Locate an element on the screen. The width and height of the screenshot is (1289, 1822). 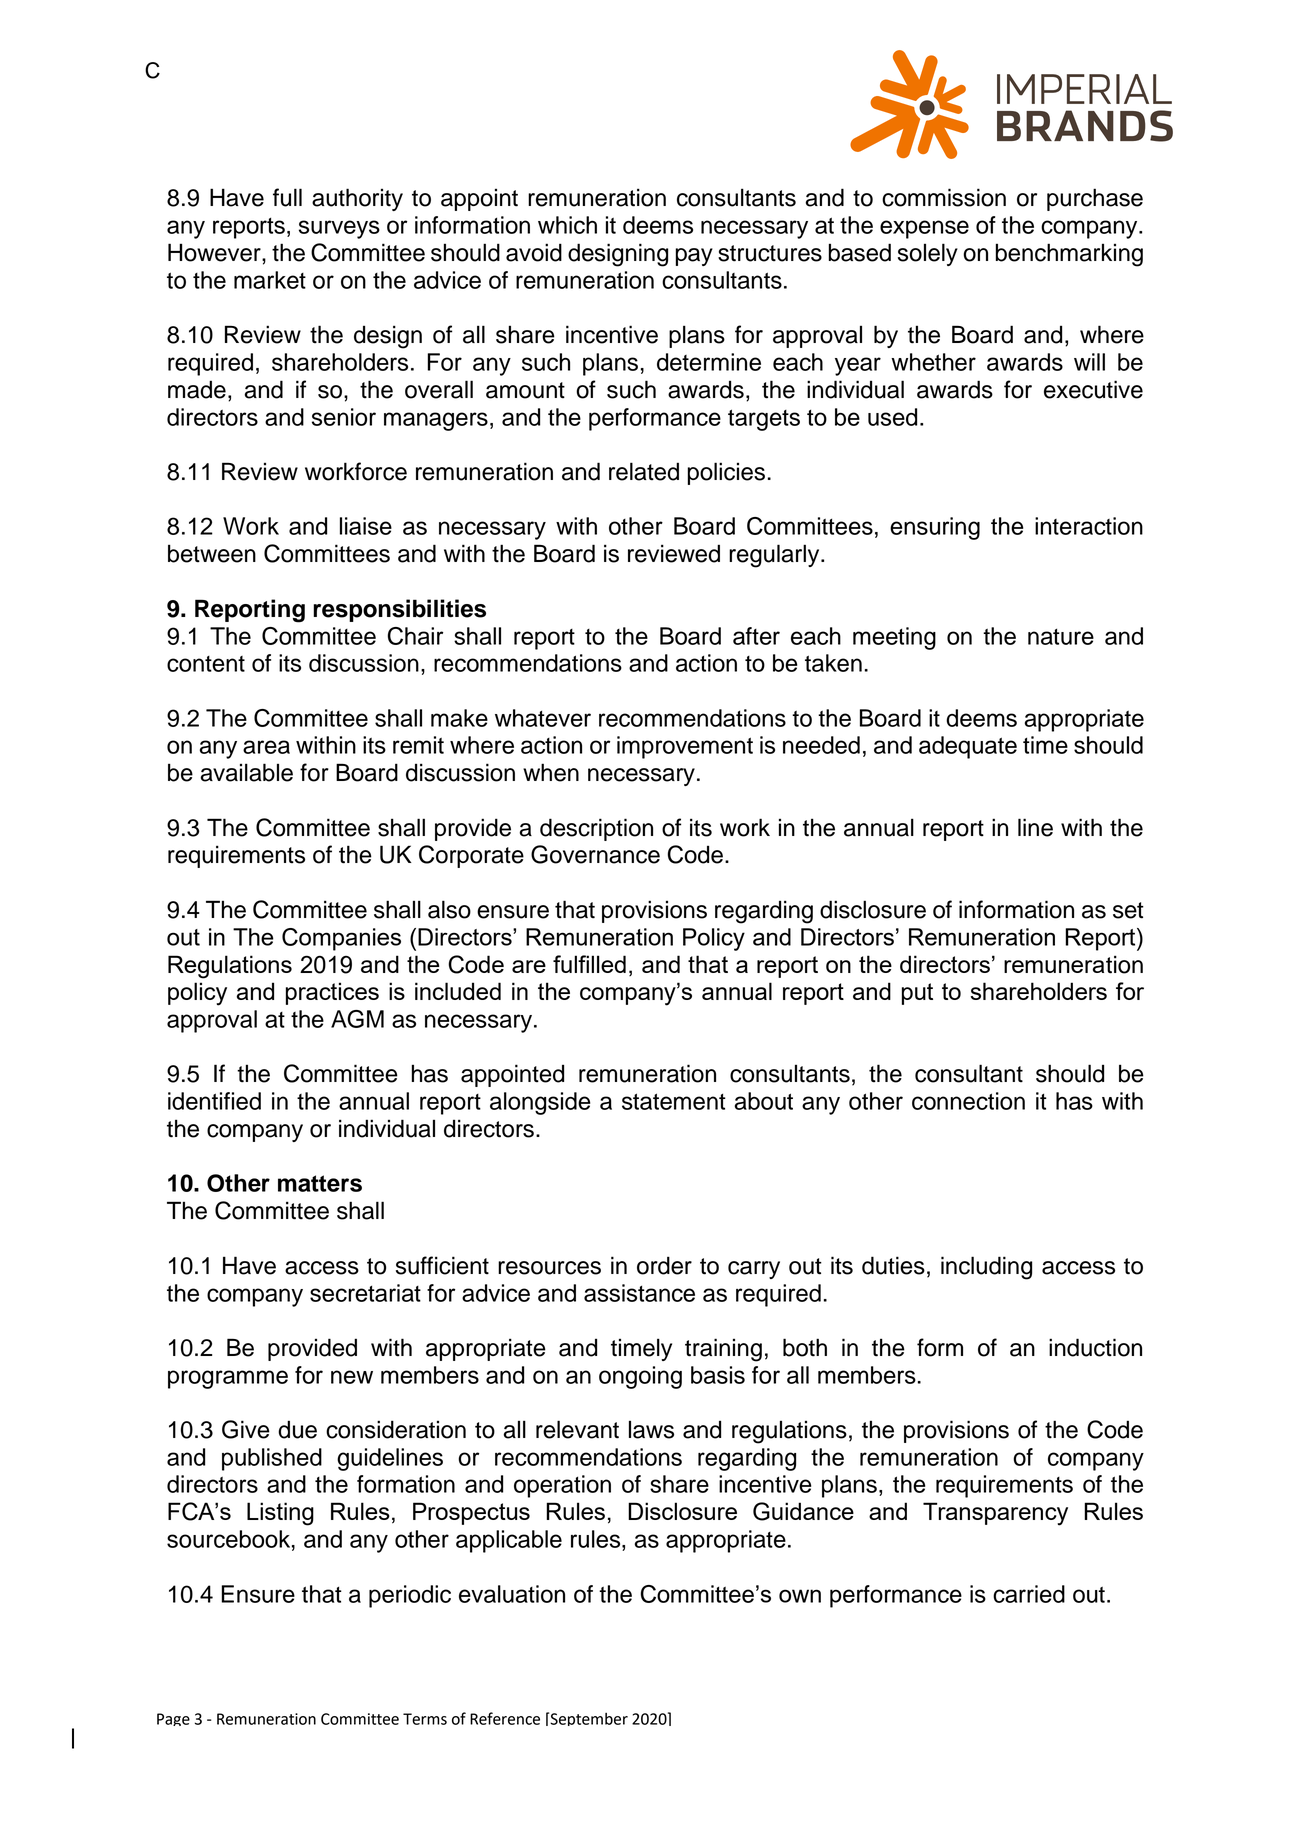
fulfilled is located at coordinates (589, 964).
